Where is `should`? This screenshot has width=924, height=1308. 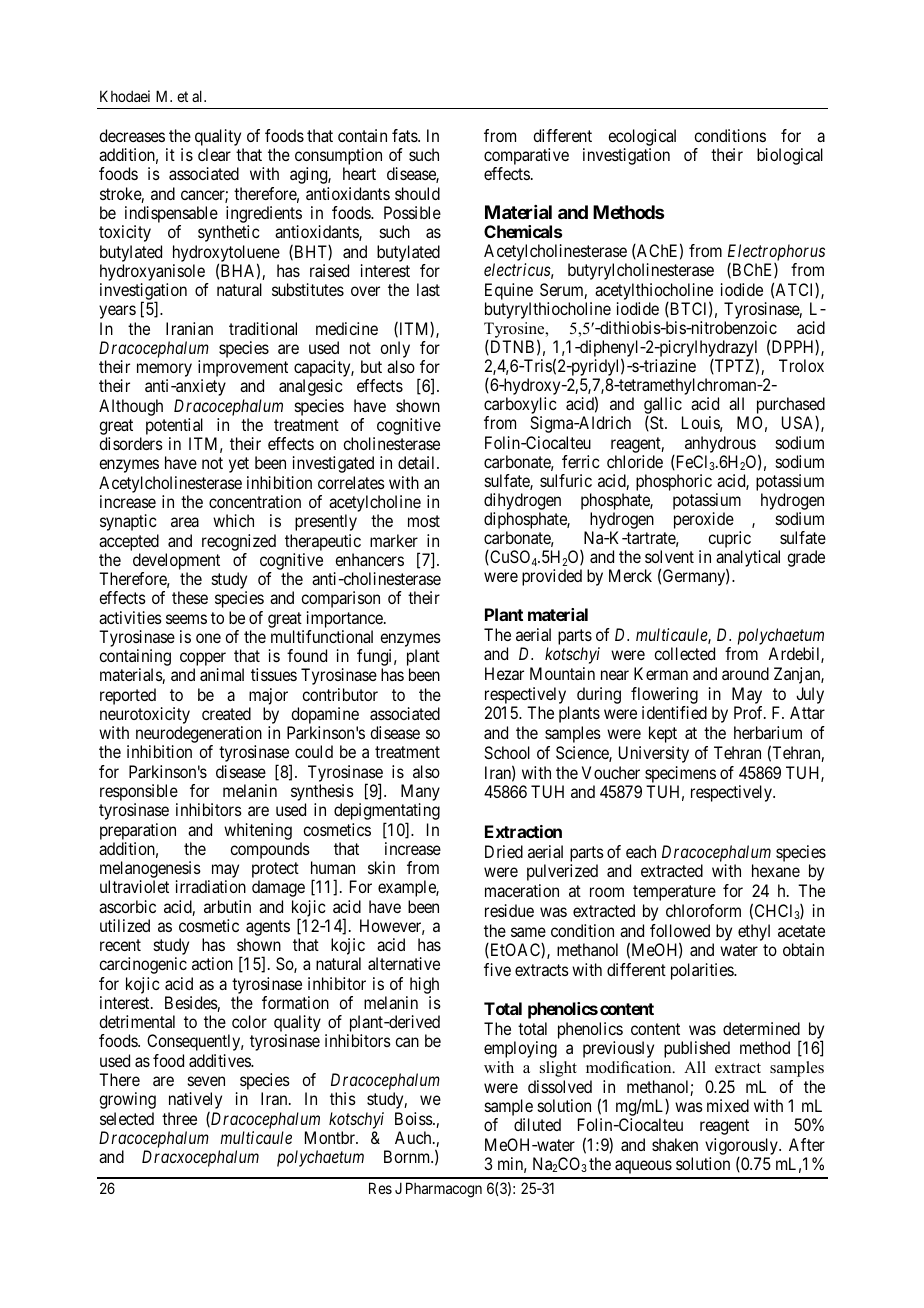
should is located at coordinates (417, 193).
